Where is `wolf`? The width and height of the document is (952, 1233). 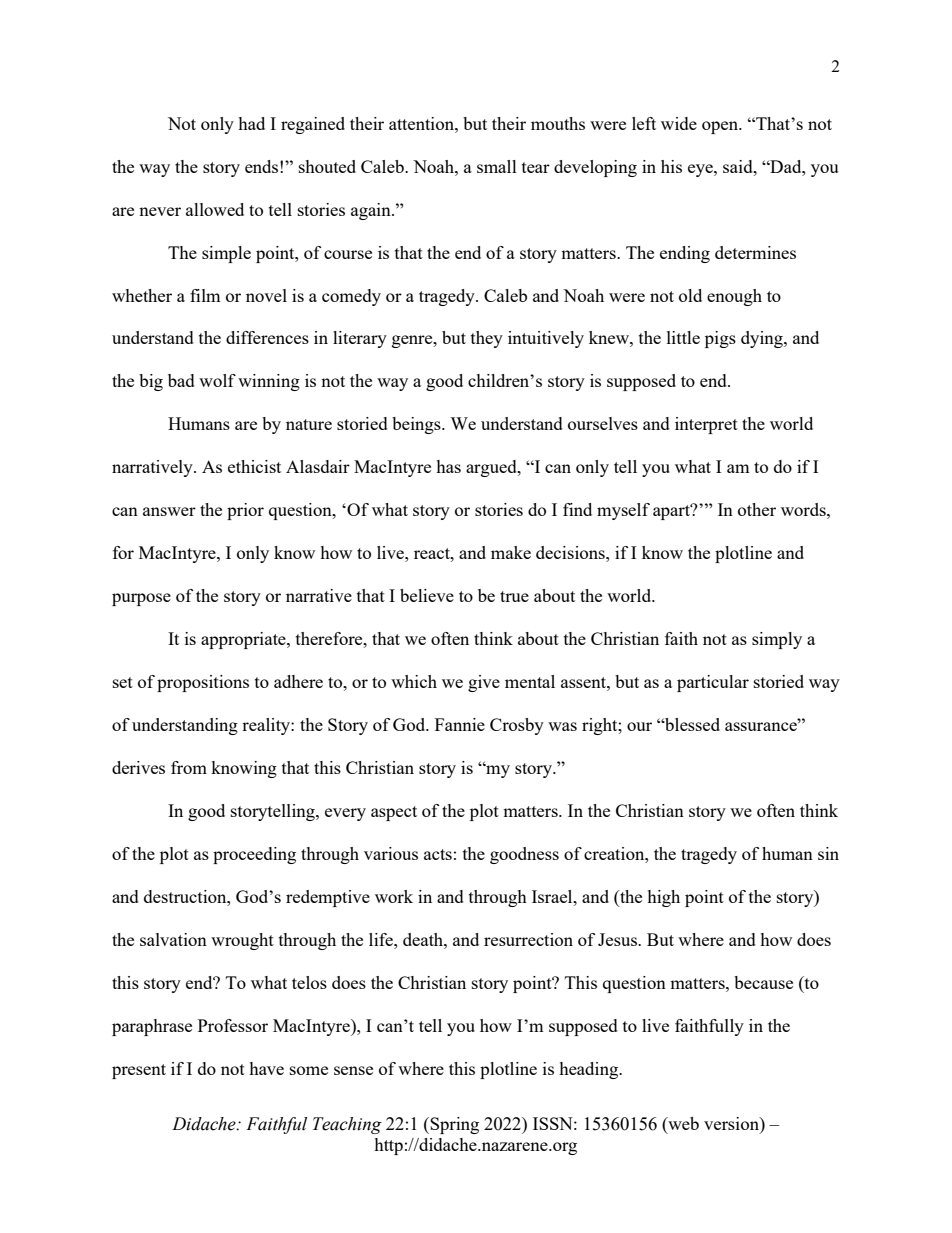 wolf is located at coordinates (217, 380).
